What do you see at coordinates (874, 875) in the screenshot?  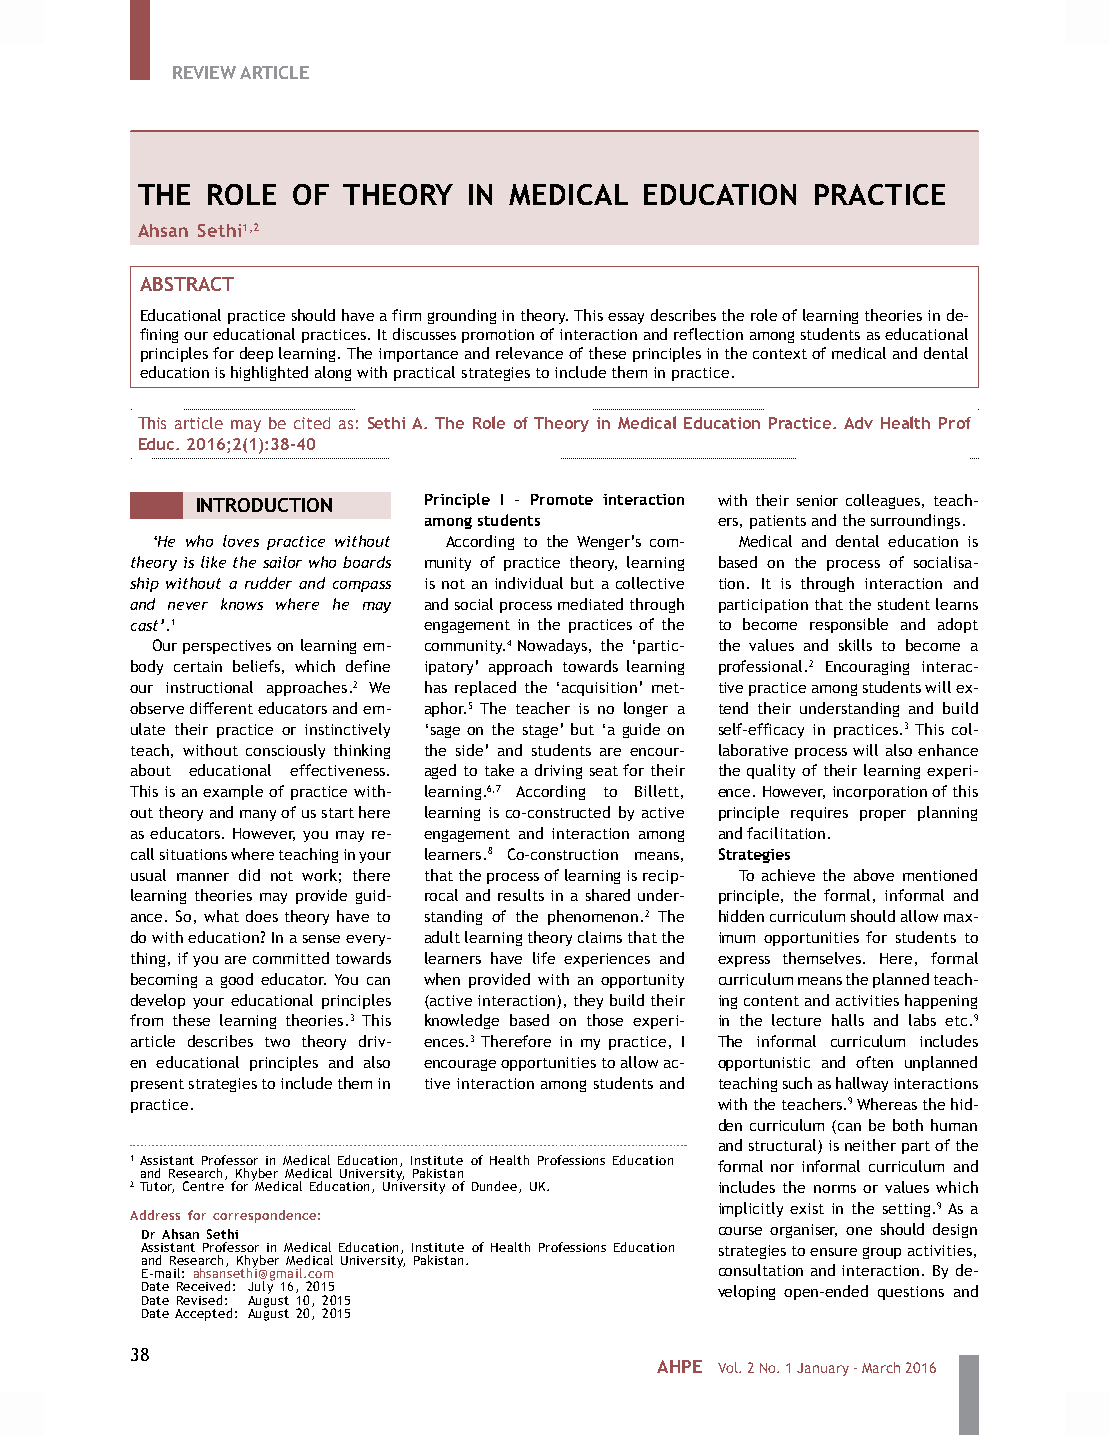 I see `above` at bounding box center [874, 875].
